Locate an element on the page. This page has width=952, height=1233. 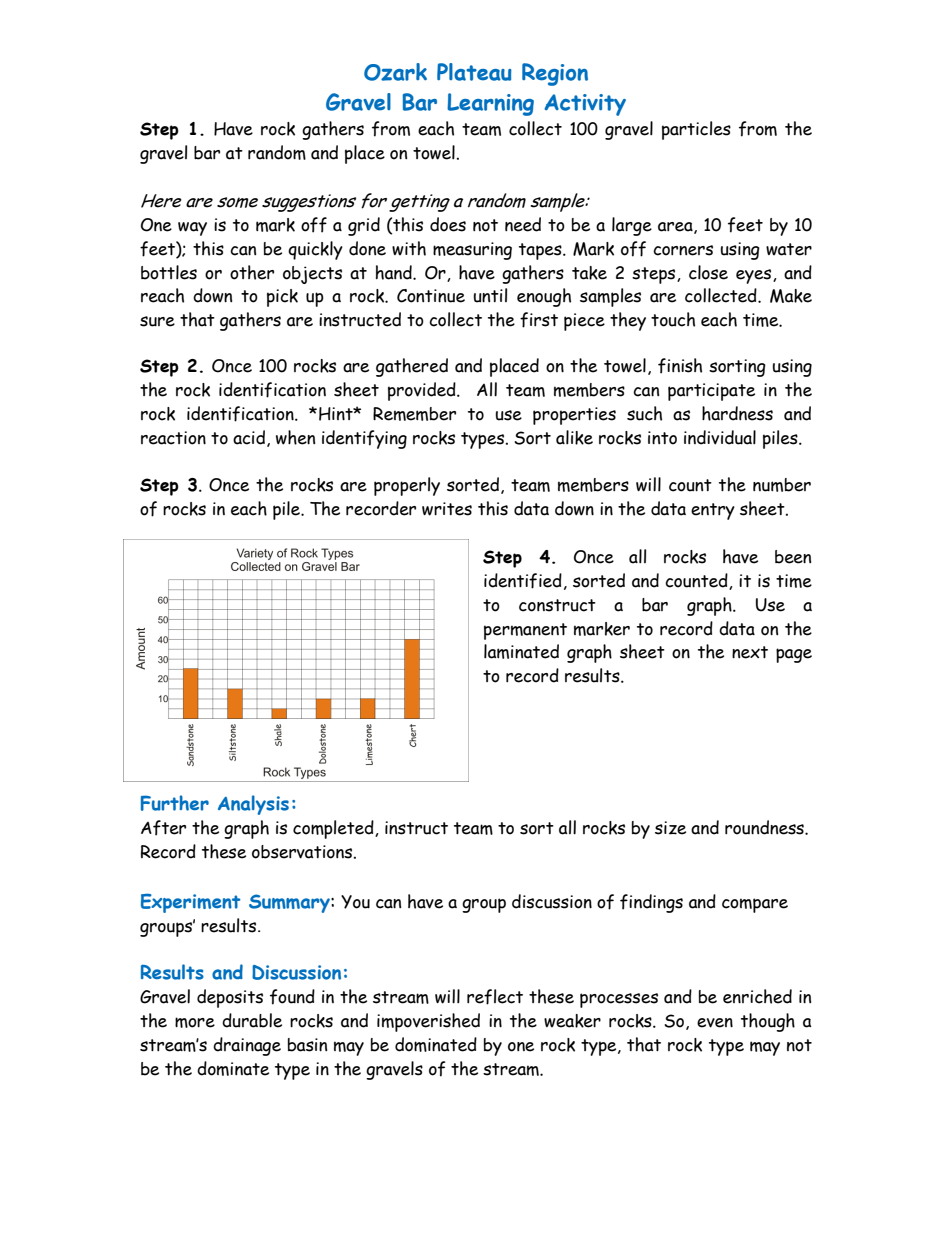
next is located at coordinates (750, 652).
